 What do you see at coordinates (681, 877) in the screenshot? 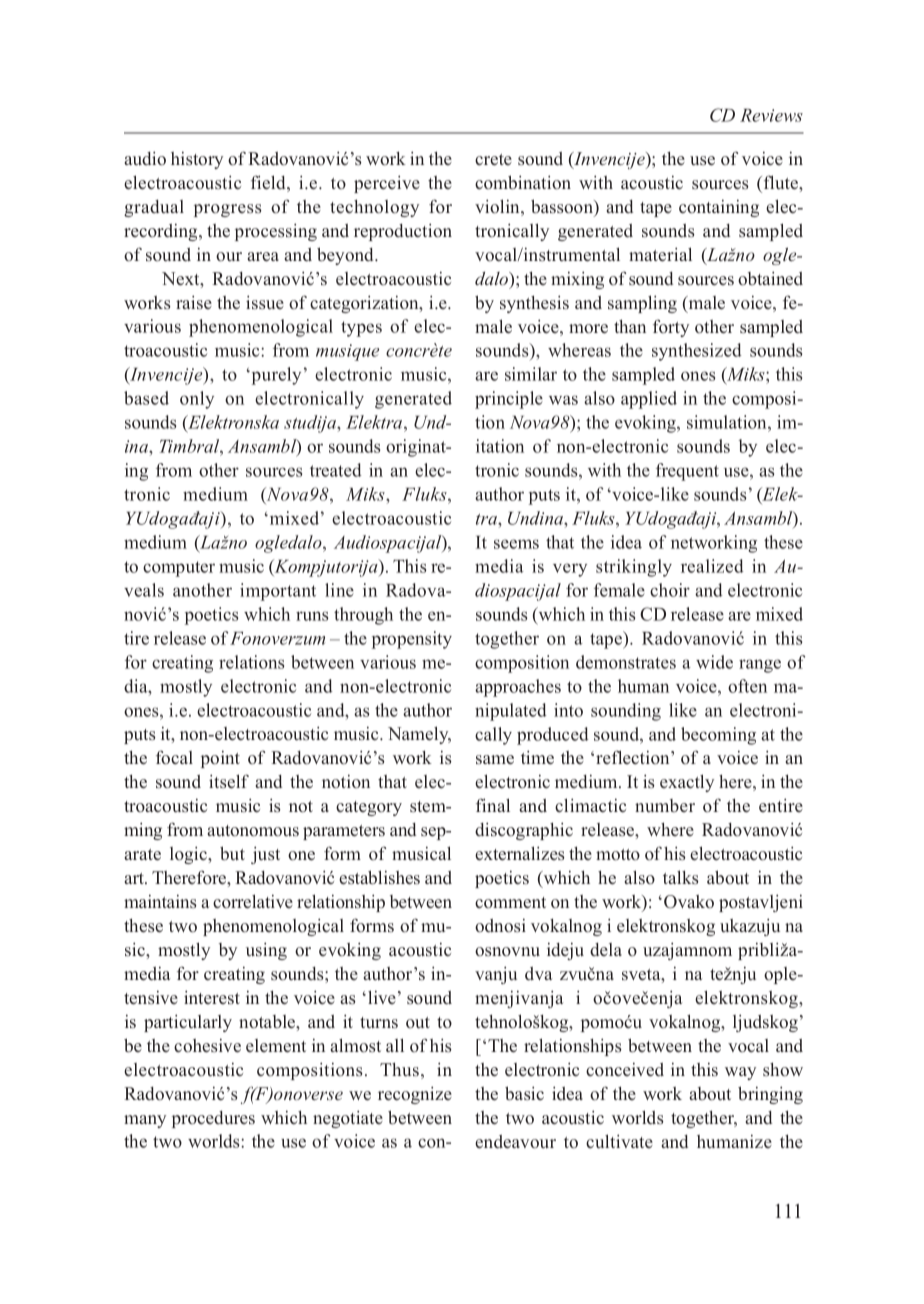
I see `talks` at bounding box center [681, 877].
